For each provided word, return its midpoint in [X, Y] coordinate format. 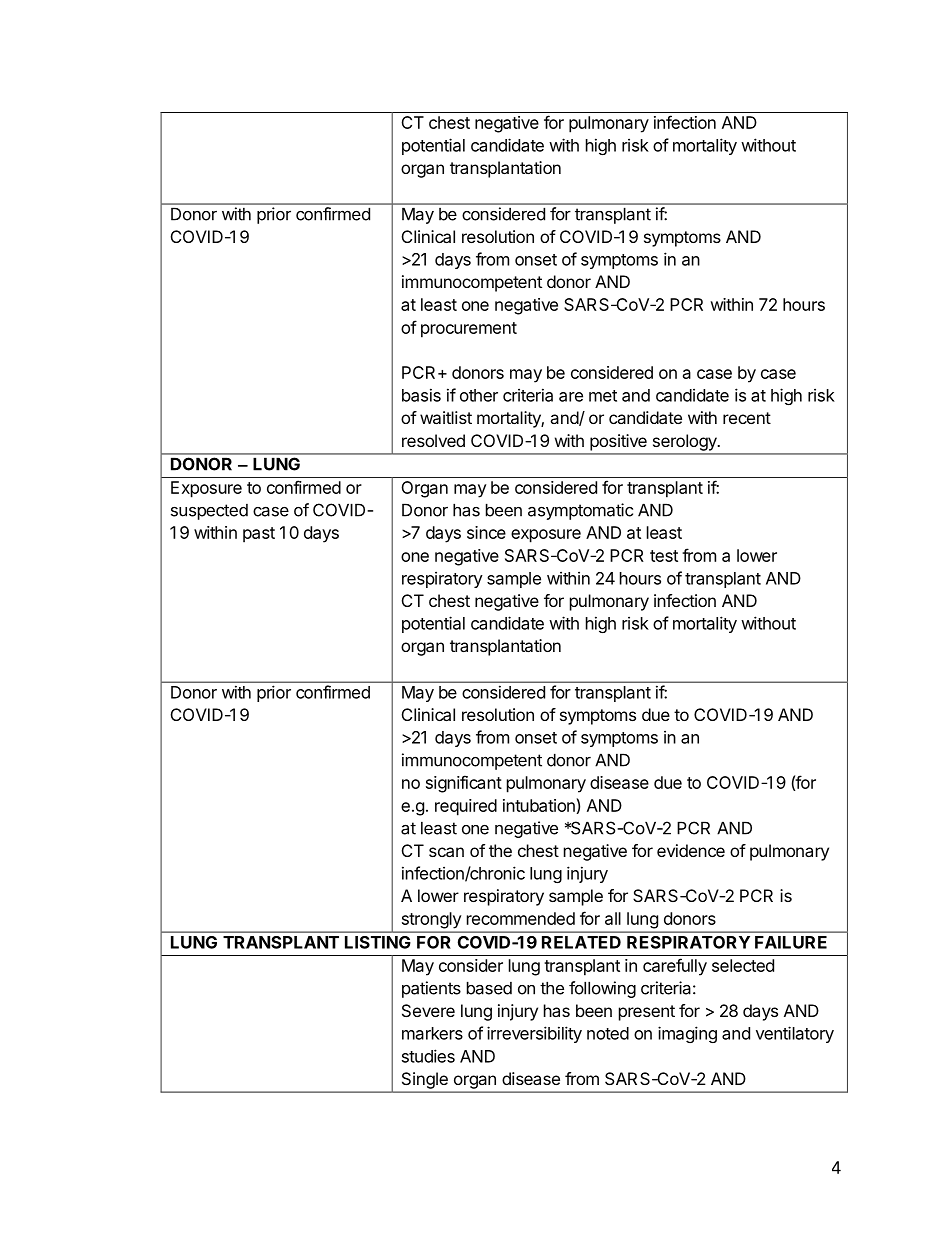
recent [747, 418]
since [486, 532]
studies [428, 1056]
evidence [691, 850]
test [664, 556]
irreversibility [534, 1034]
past [259, 535]
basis [421, 395]
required [466, 807]
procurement [469, 330]
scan [446, 852]
